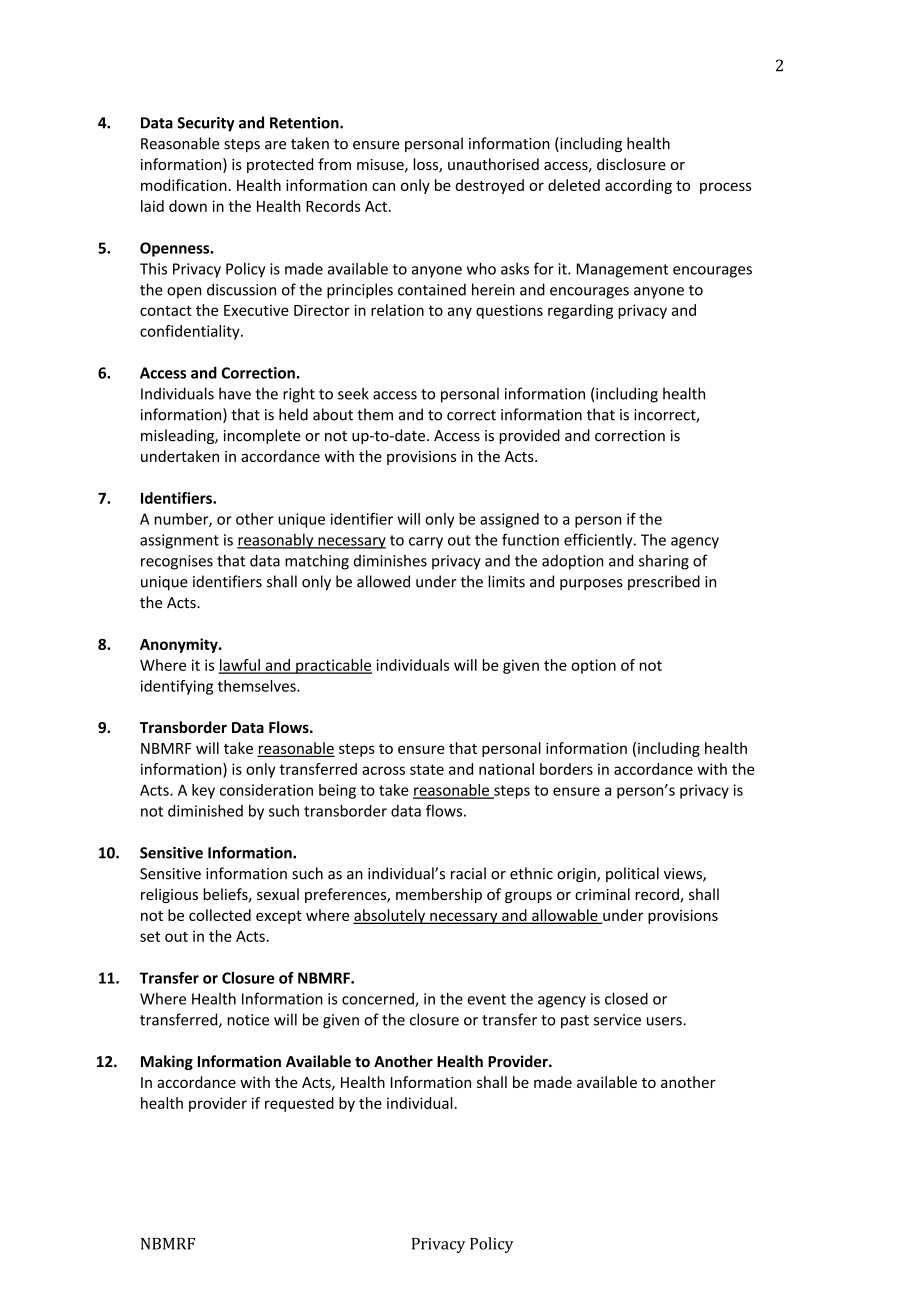 Image resolution: width=924 pixels, height=1308 pixels. Describe the element at coordinates (486, 999) in the image. I see `event` at that location.
